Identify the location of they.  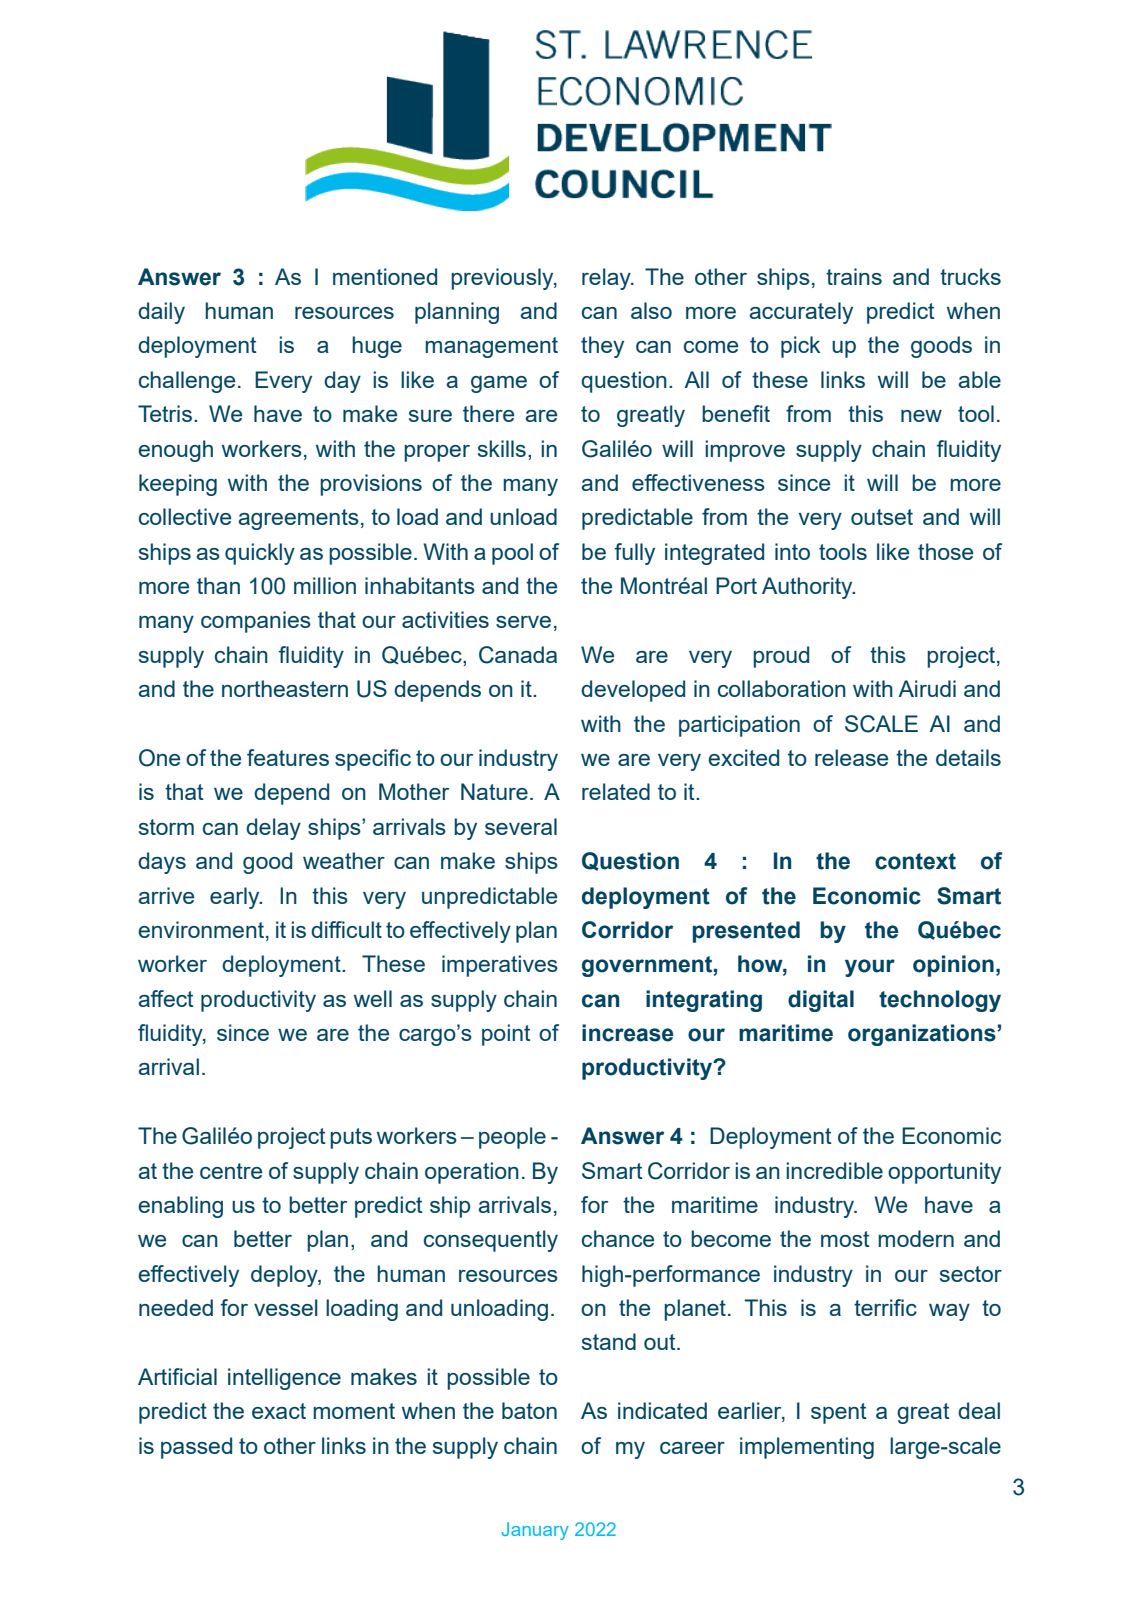
(602, 347).
